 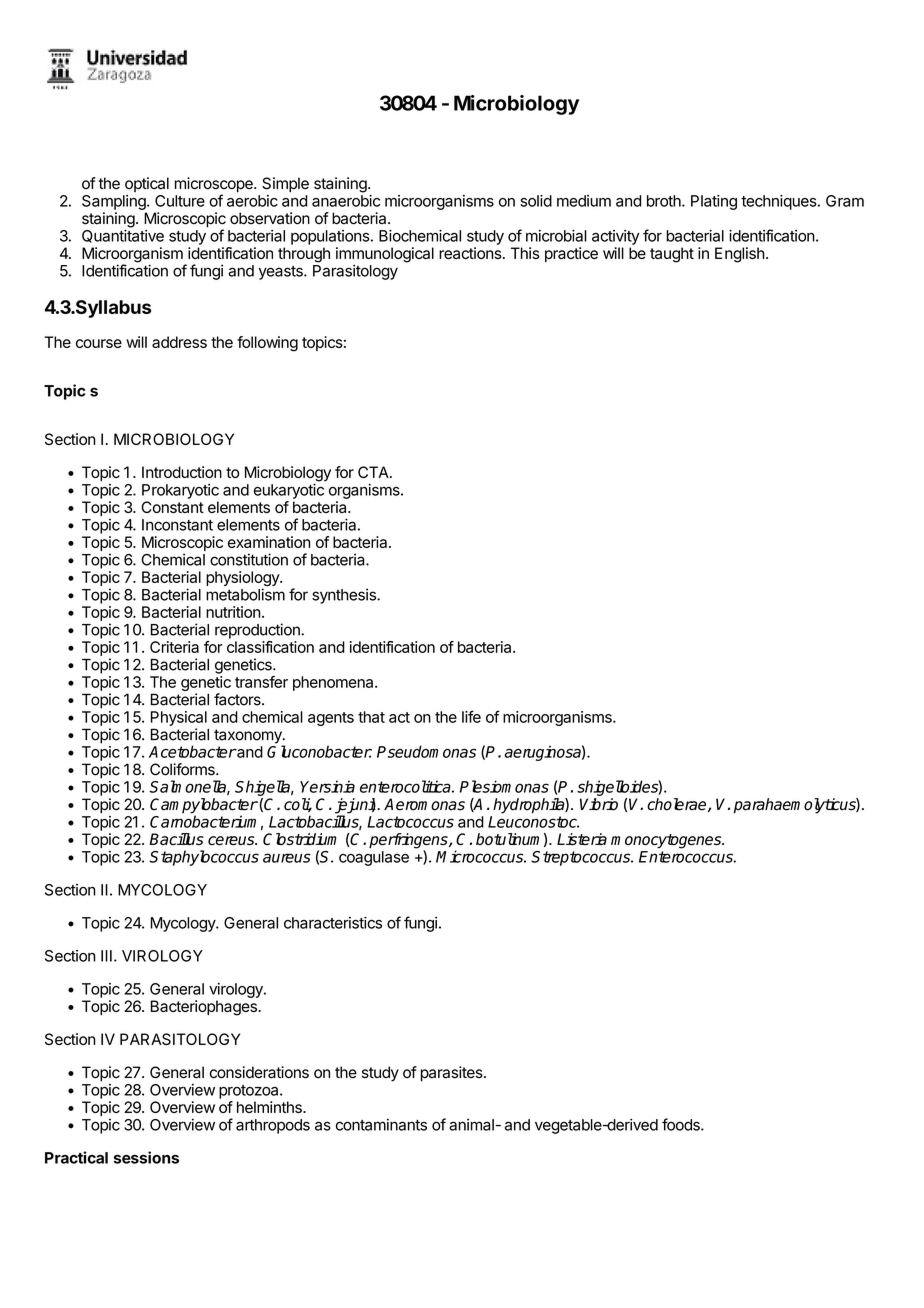 I want to click on Criteria, so click(x=174, y=647).
